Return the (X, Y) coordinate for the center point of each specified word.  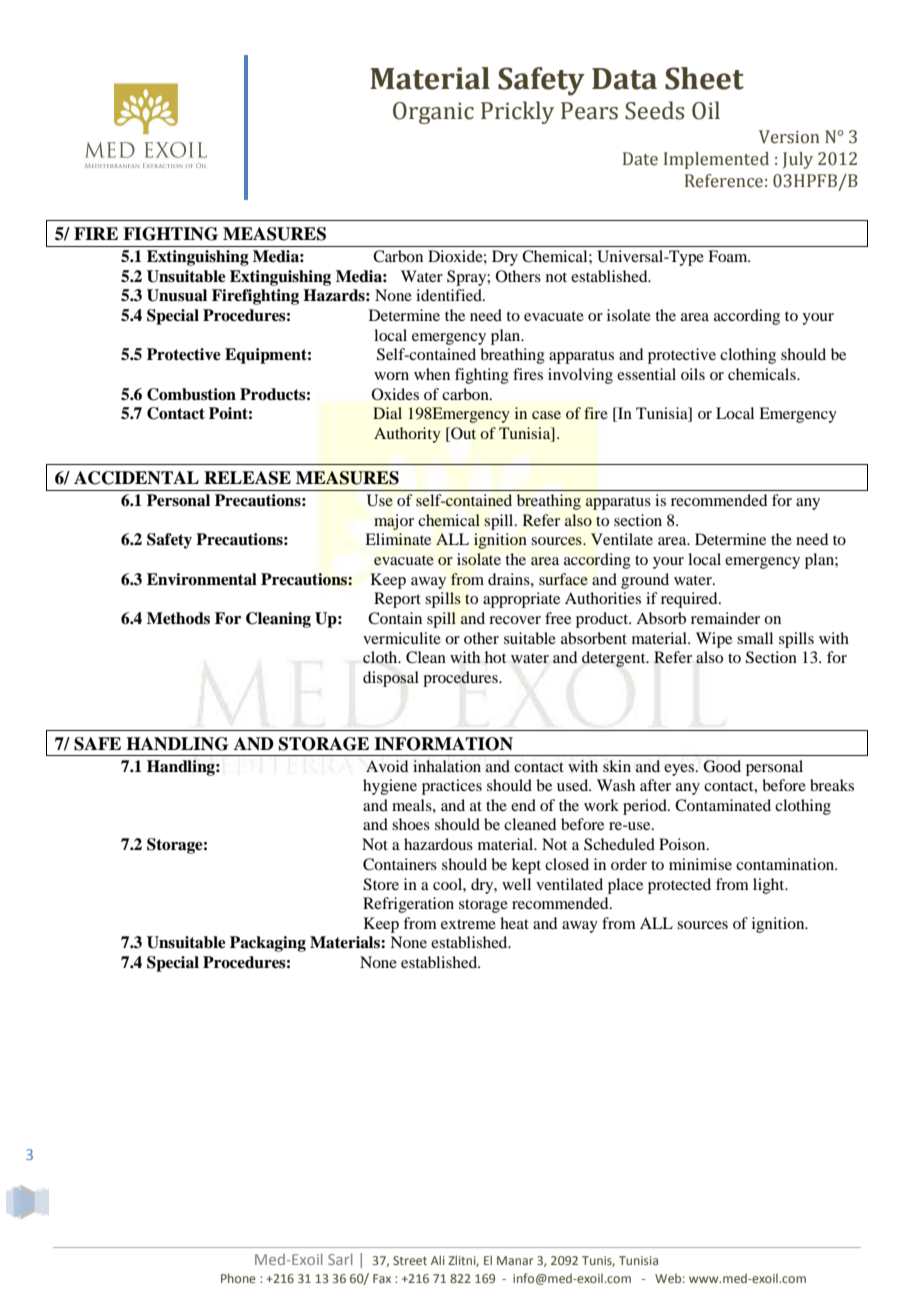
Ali (438, 1260)
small (755, 638)
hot (495, 657)
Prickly (517, 112)
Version (789, 137)
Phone (238, 1278)
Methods (178, 618)
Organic (433, 113)
